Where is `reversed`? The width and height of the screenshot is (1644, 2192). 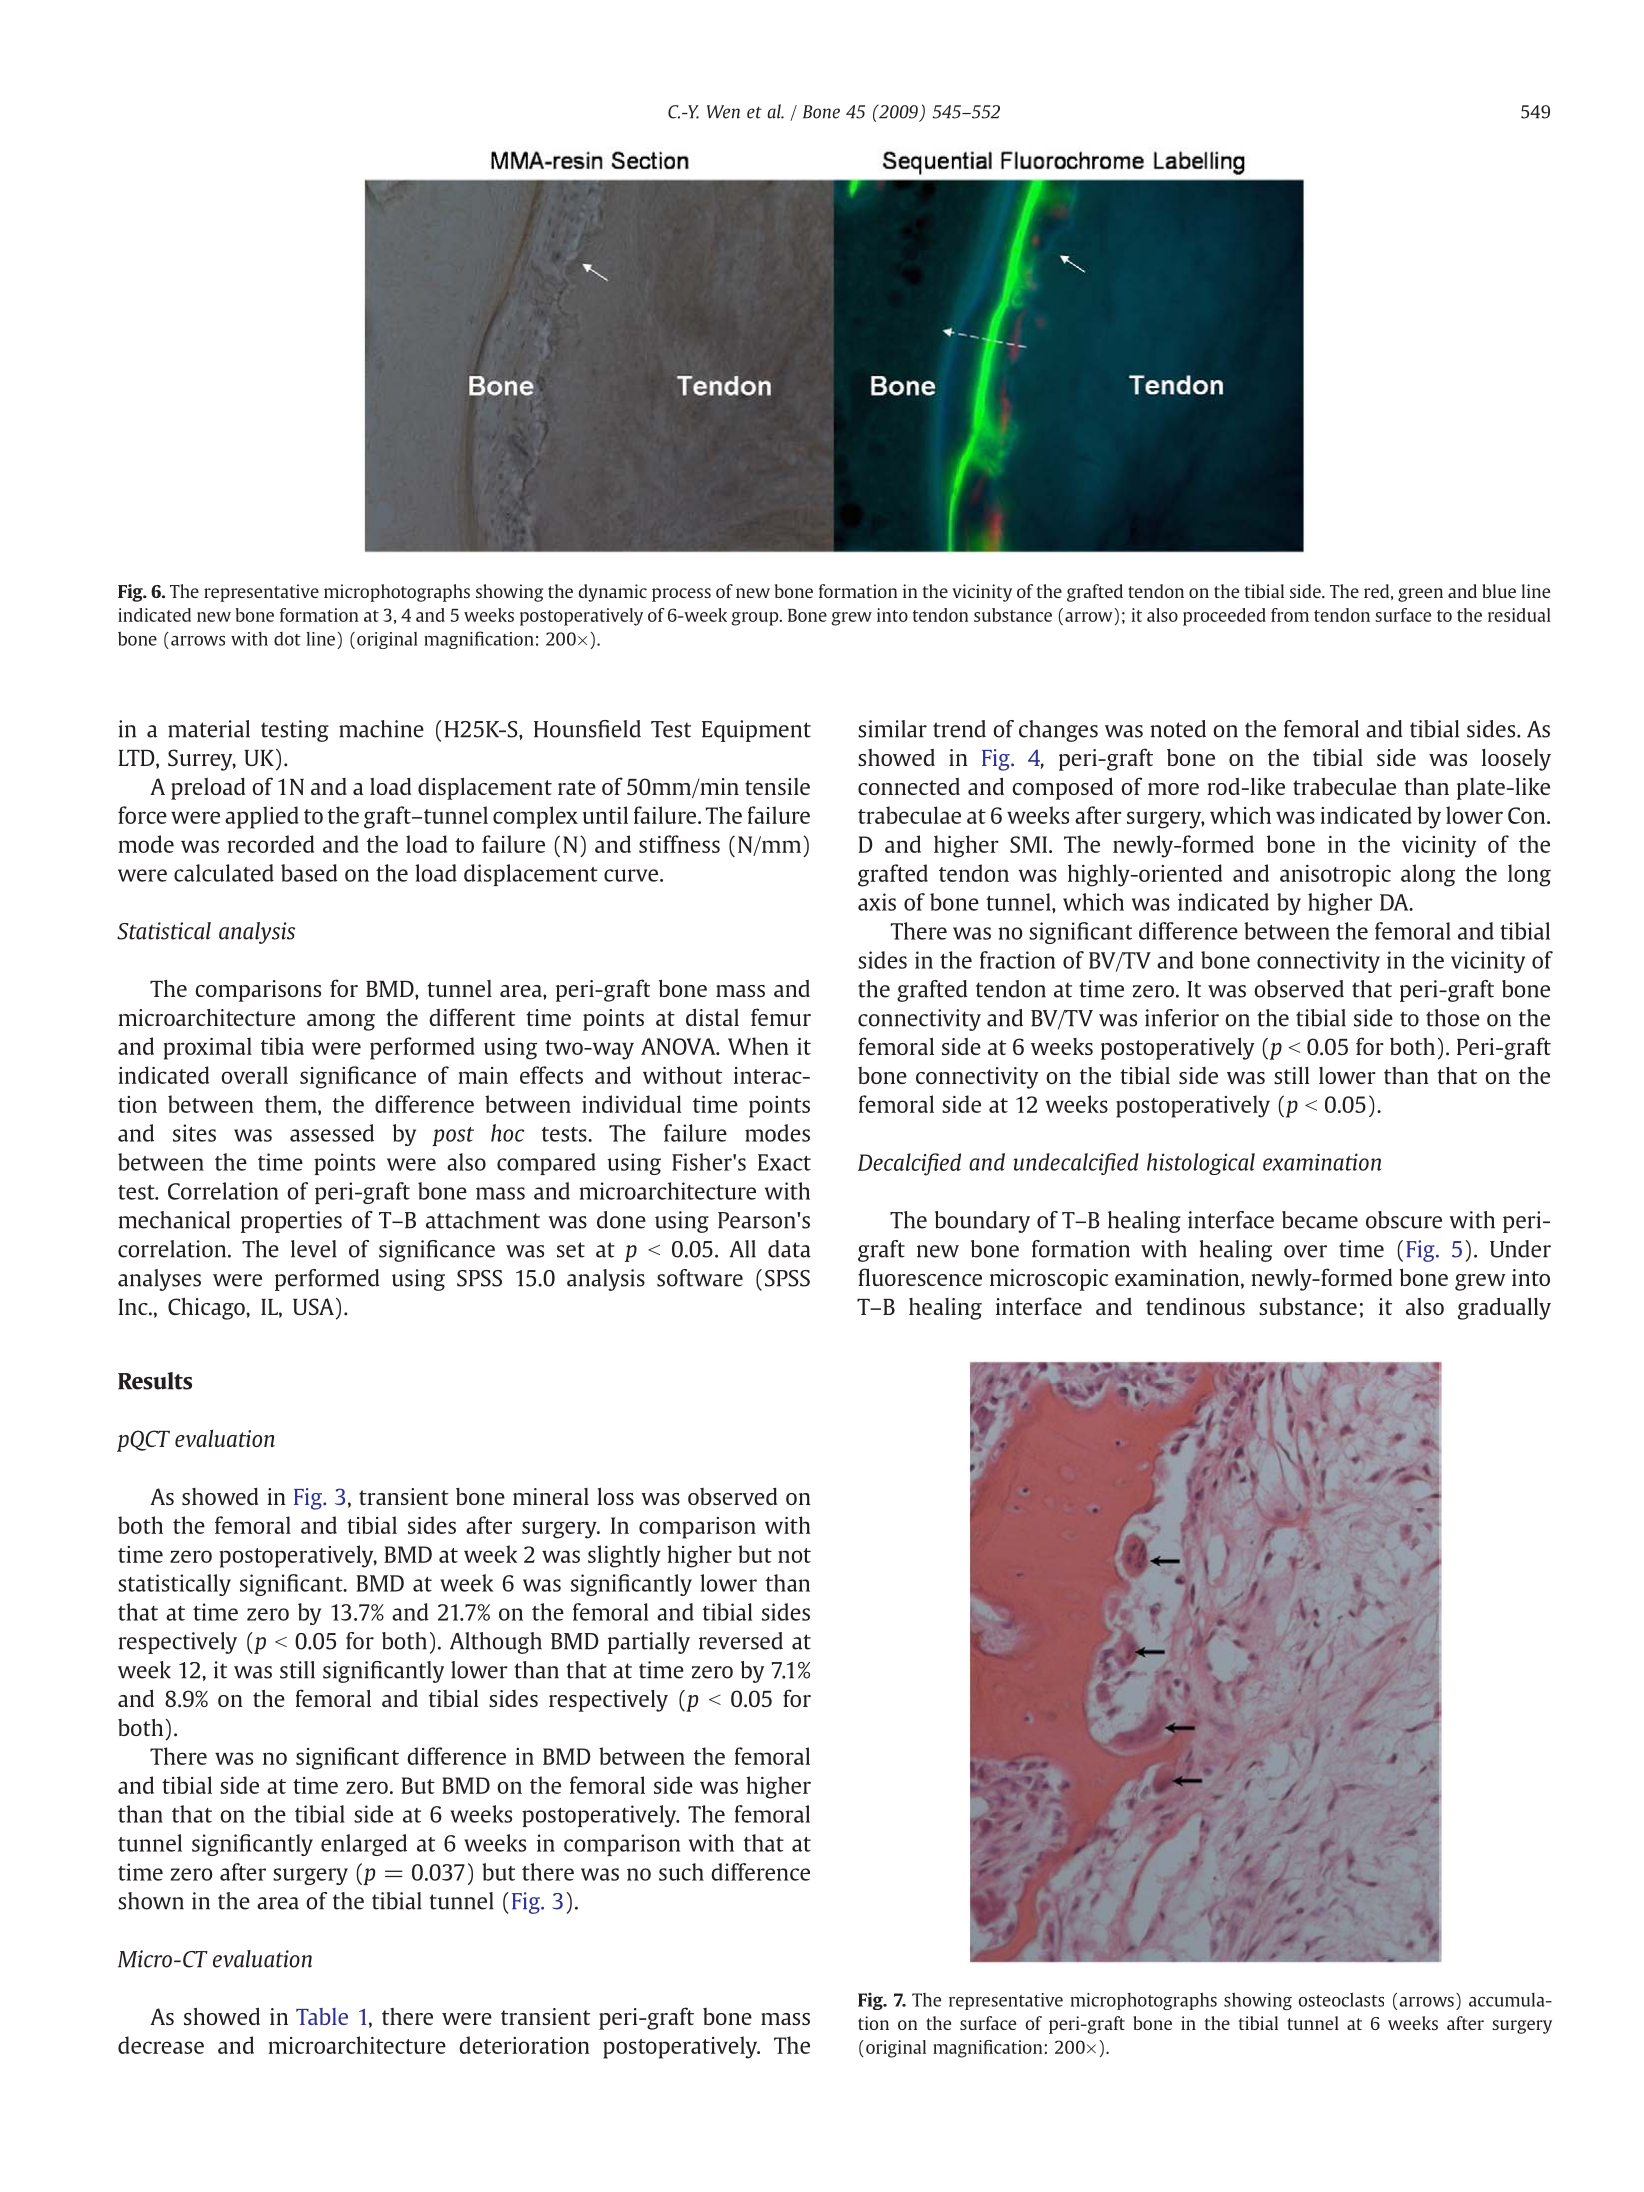
reversed is located at coordinates (741, 1641).
